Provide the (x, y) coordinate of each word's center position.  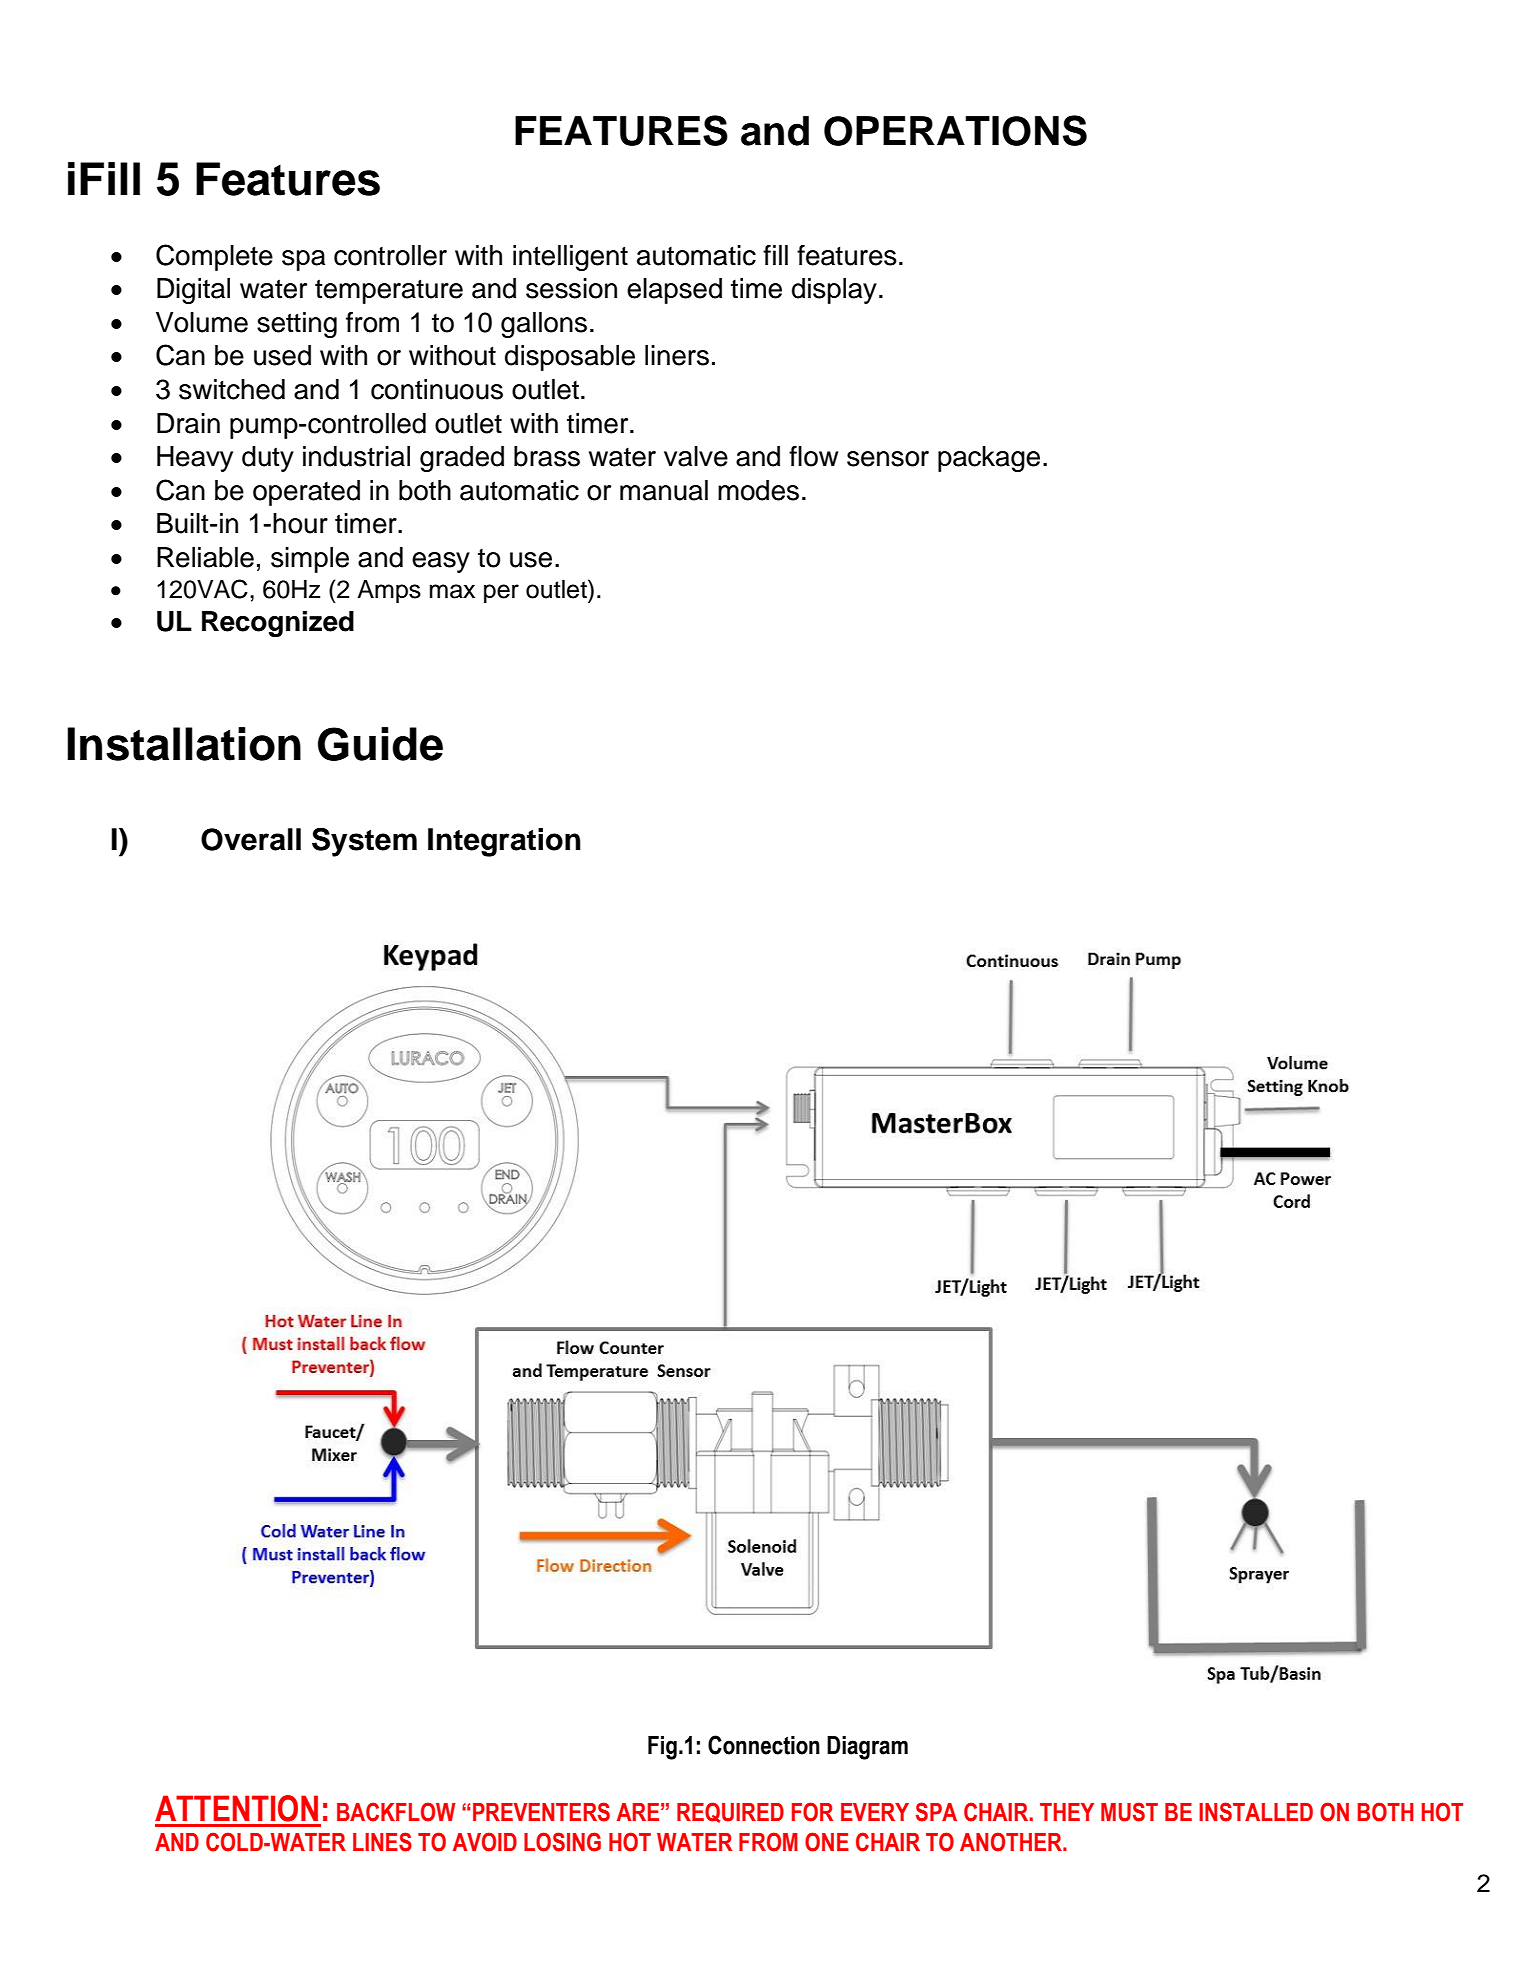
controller (390, 255)
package (989, 459)
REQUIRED (730, 1812)
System (364, 842)
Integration (504, 842)
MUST (1129, 1812)
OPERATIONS (955, 130)
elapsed (674, 291)
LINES (382, 1842)
